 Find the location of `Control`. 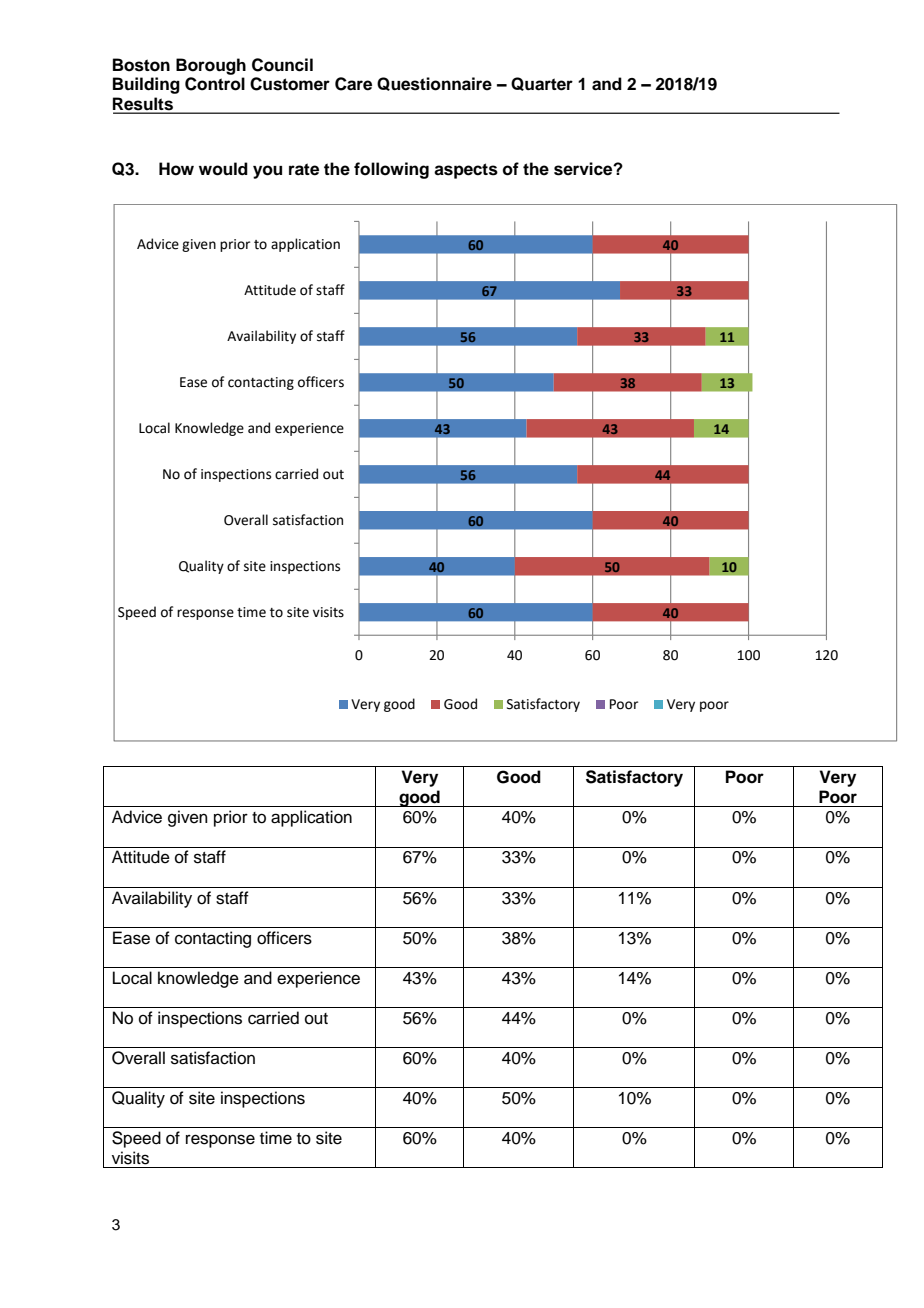

Control is located at coordinates (215, 84).
